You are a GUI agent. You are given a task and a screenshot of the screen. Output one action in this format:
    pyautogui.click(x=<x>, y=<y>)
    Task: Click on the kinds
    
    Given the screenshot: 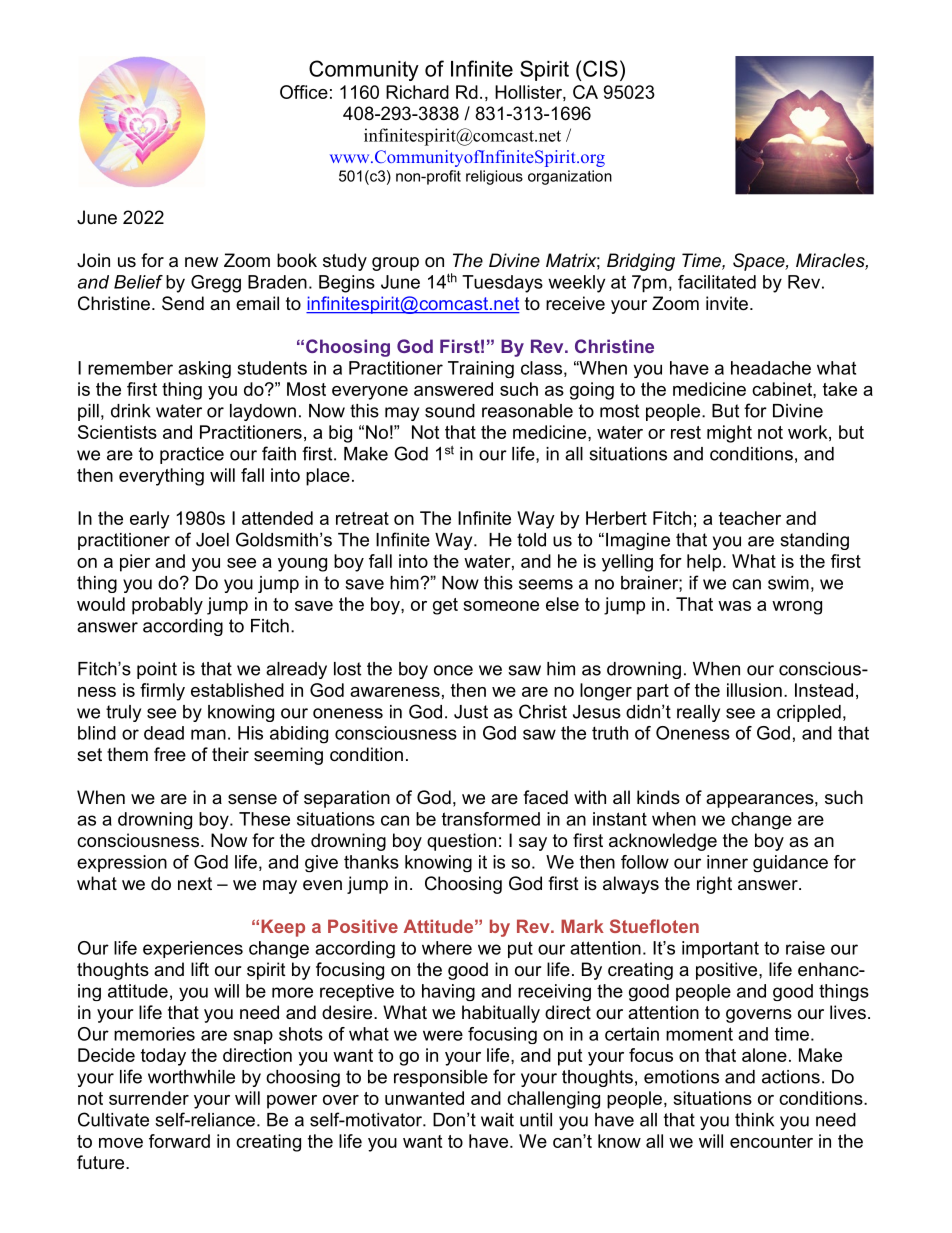 What is the action you would take?
    pyautogui.click(x=658, y=797)
